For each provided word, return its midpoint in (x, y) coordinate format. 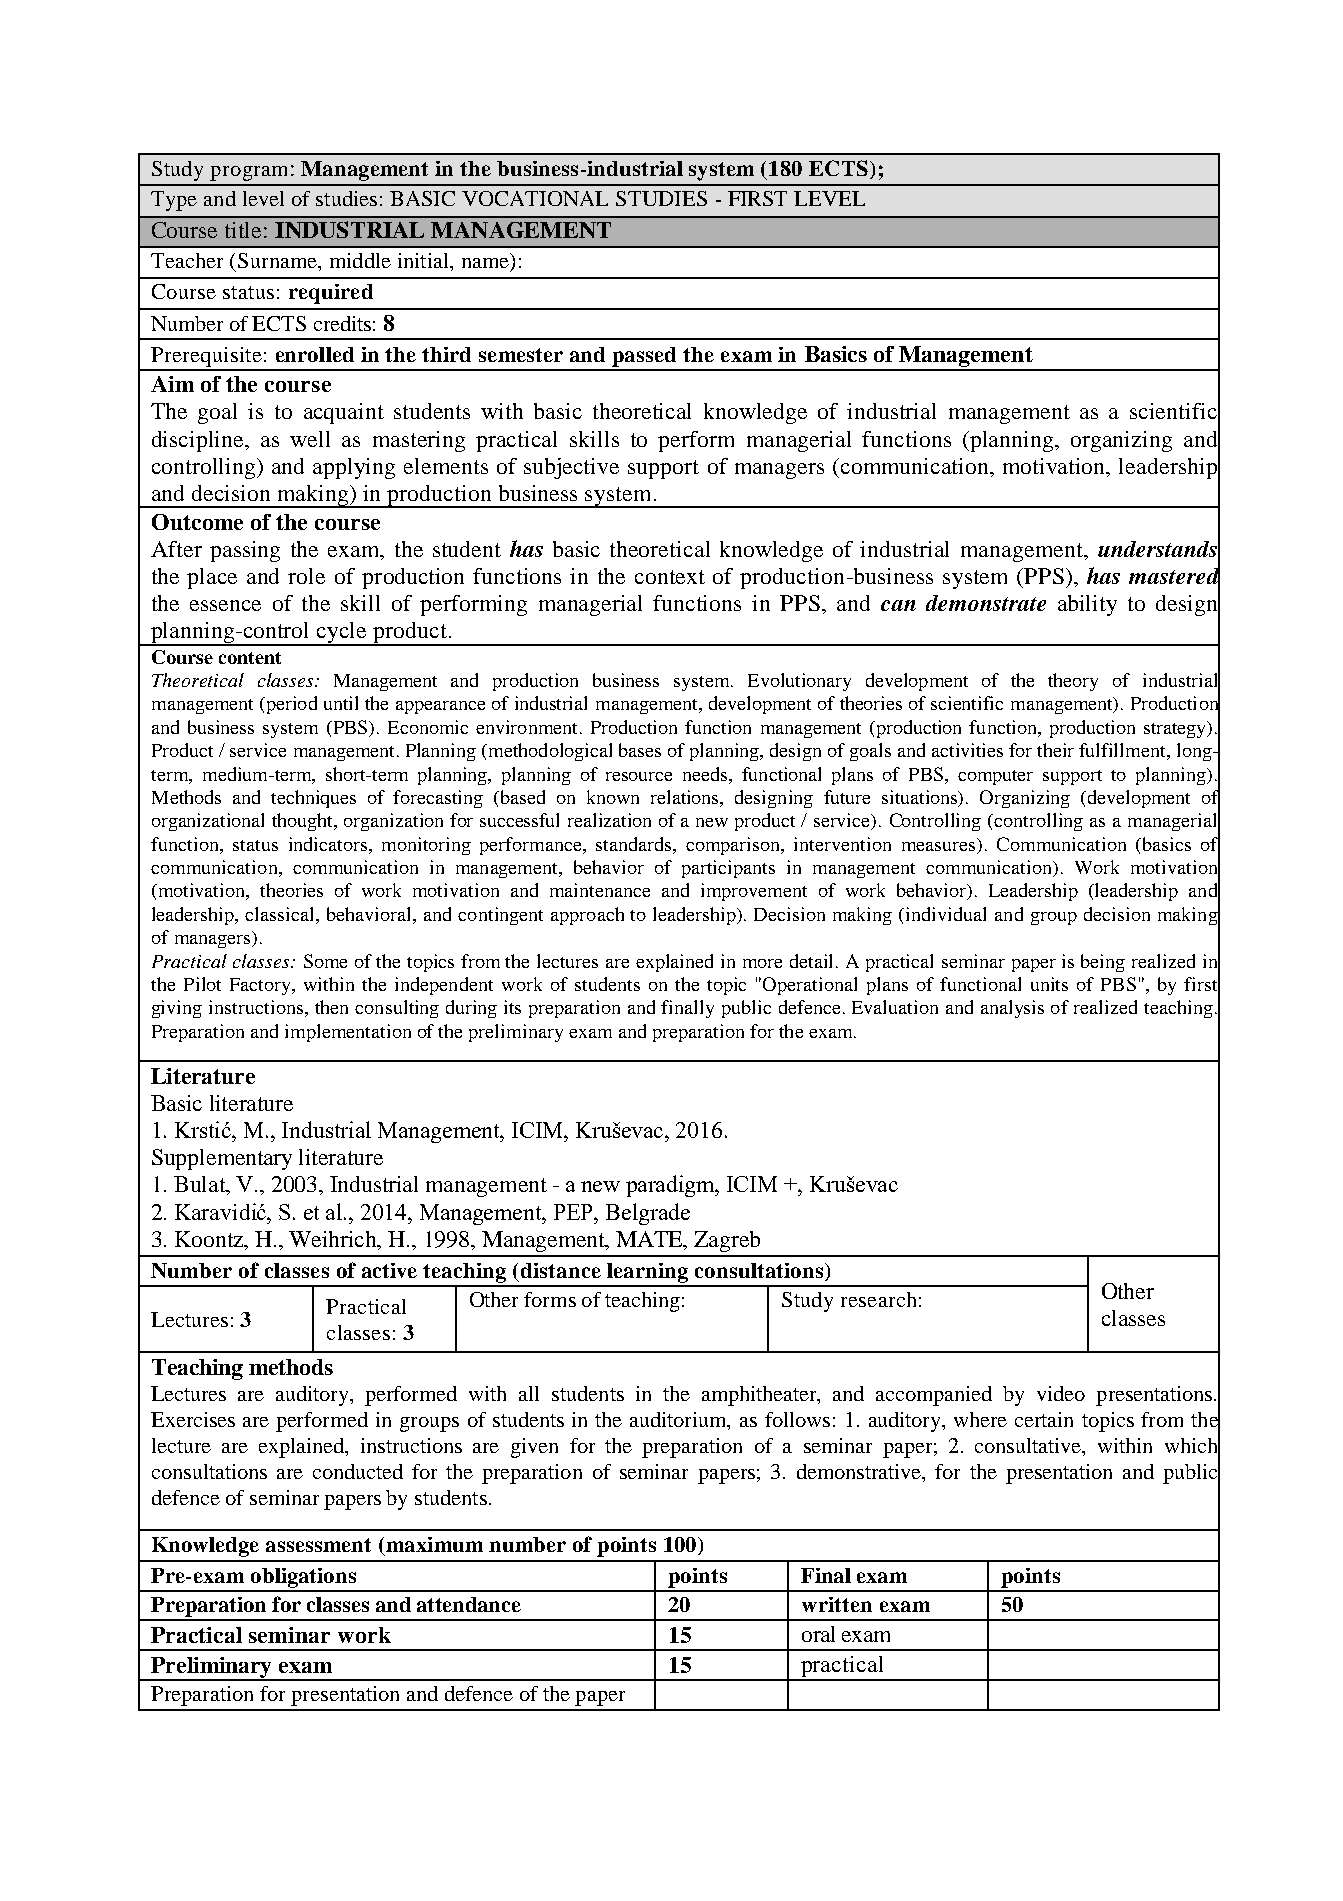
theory (1073, 682)
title (243, 230)
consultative (1029, 1445)
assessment (318, 1545)
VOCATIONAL (535, 198)
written (837, 1604)
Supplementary (222, 1159)
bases (640, 750)
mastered (1174, 576)
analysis (1012, 1009)
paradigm (672, 1186)
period (290, 705)
